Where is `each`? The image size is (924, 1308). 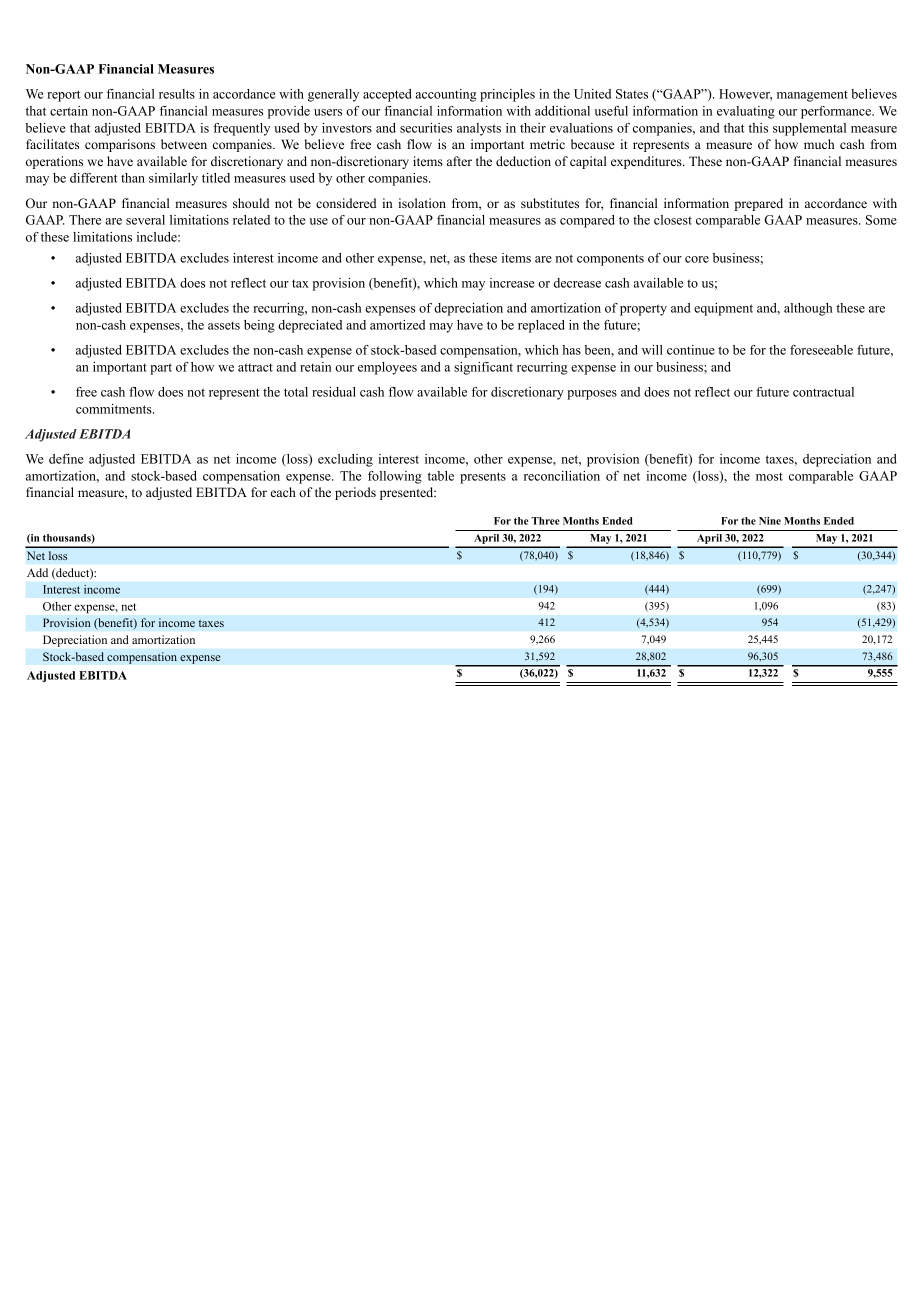 each is located at coordinates (283, 492).
